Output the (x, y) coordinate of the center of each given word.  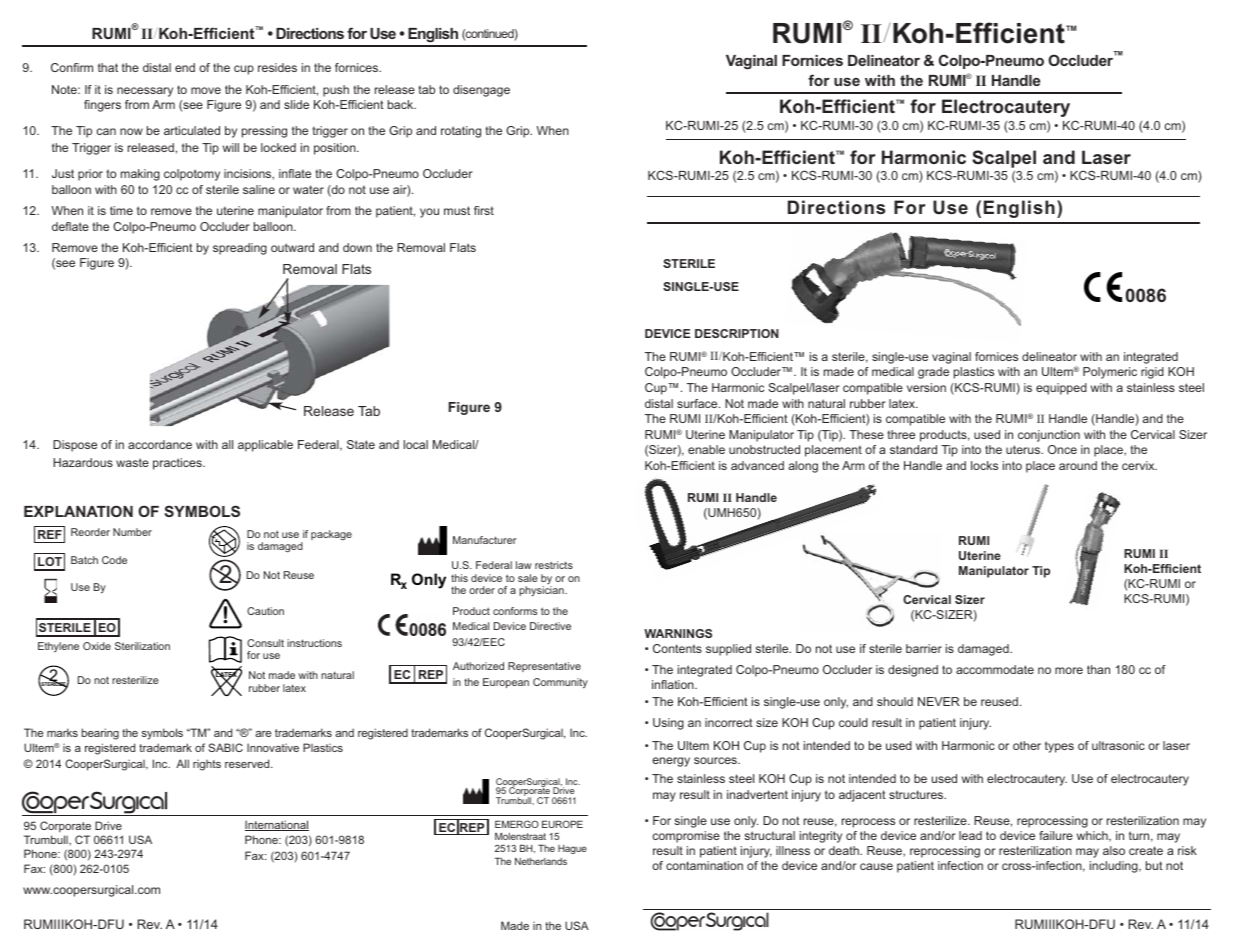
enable (706, 449)
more (1069, 670)
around (1078, 465)
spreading (240, 249)
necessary (145, 92)
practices (178, 464)
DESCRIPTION (737, 333)
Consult (265, 643)
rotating (461, 132)
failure (1056, 835)
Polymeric (1110, 373)
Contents (677, 648)
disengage (481, 91)
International (277, 825)
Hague (572, 849)
